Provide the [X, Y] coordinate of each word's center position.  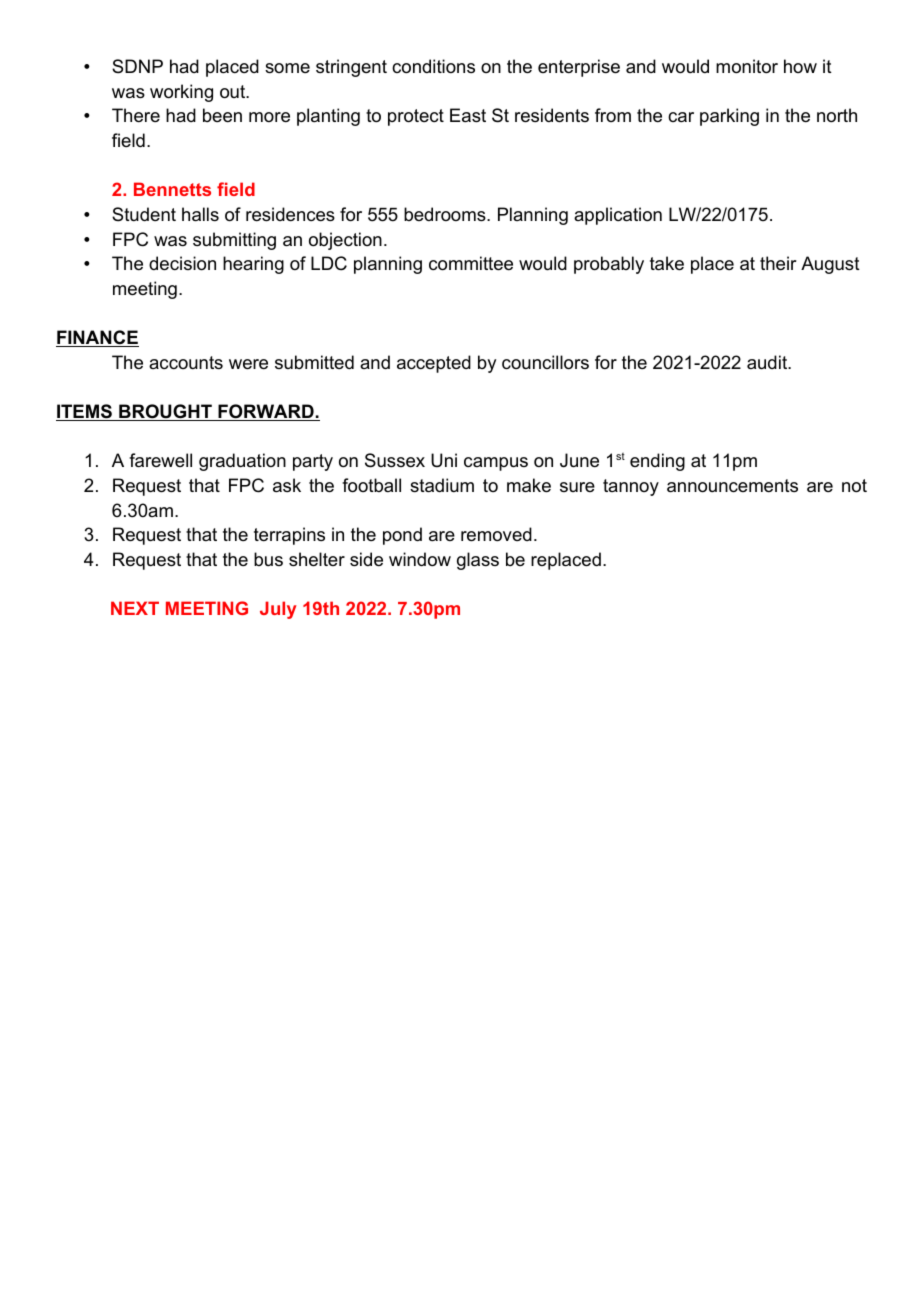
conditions [433, 66]
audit [768, 362]
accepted [434, 364]
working [181, 93]
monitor [747, 66]
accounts [186, 362]
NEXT [135, 608]
